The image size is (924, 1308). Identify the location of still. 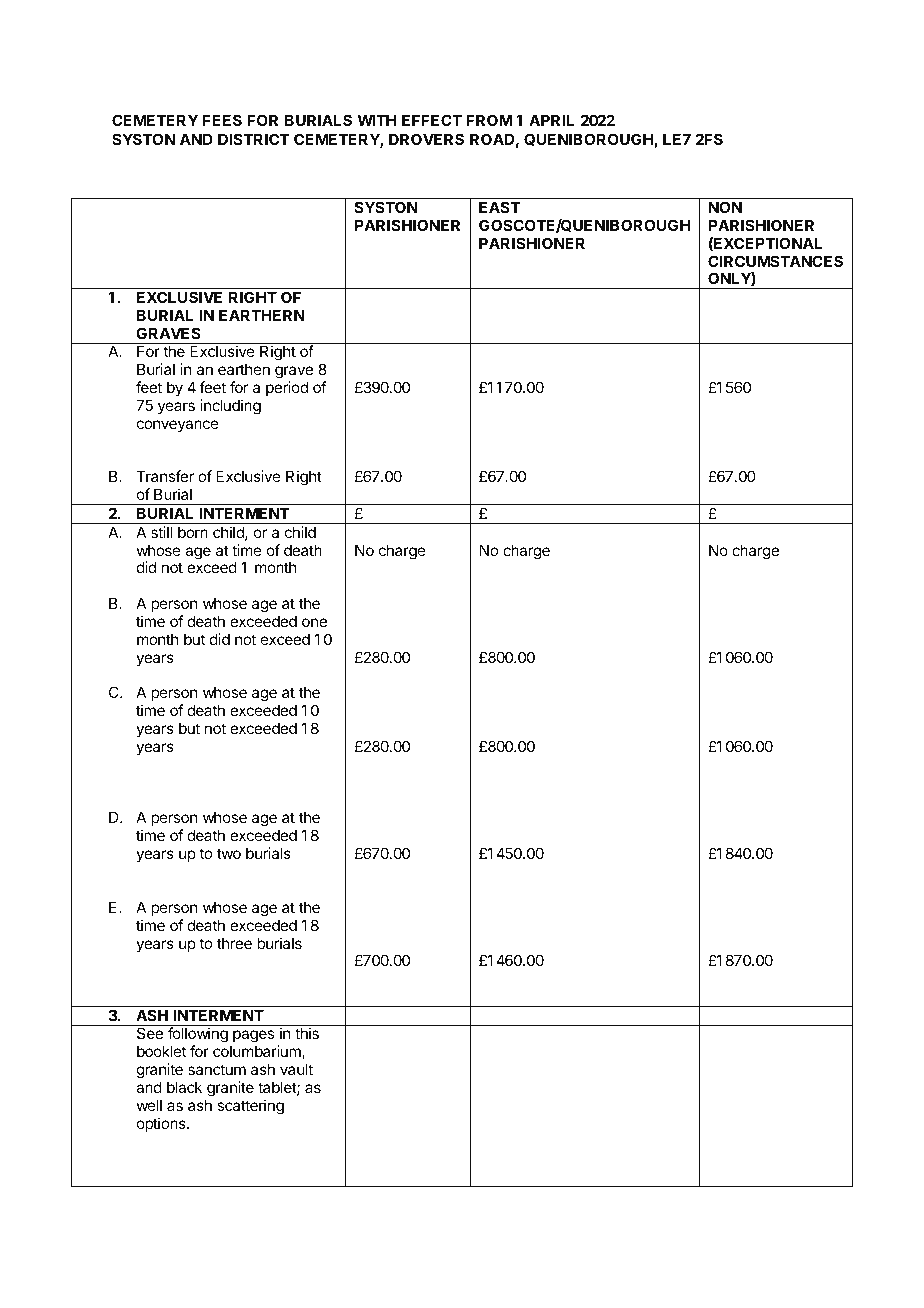
(161, 532).
